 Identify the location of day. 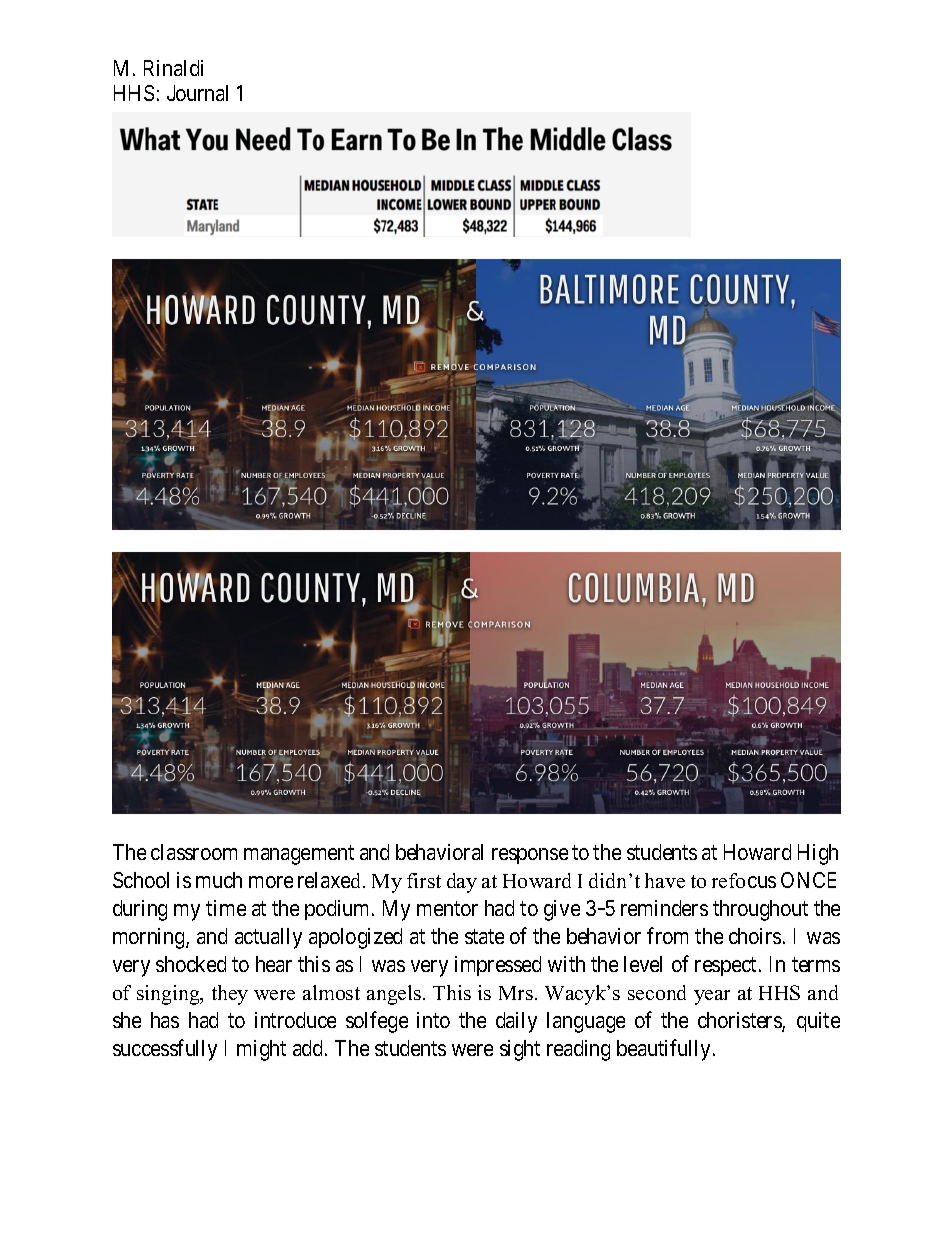
(462, 883).
